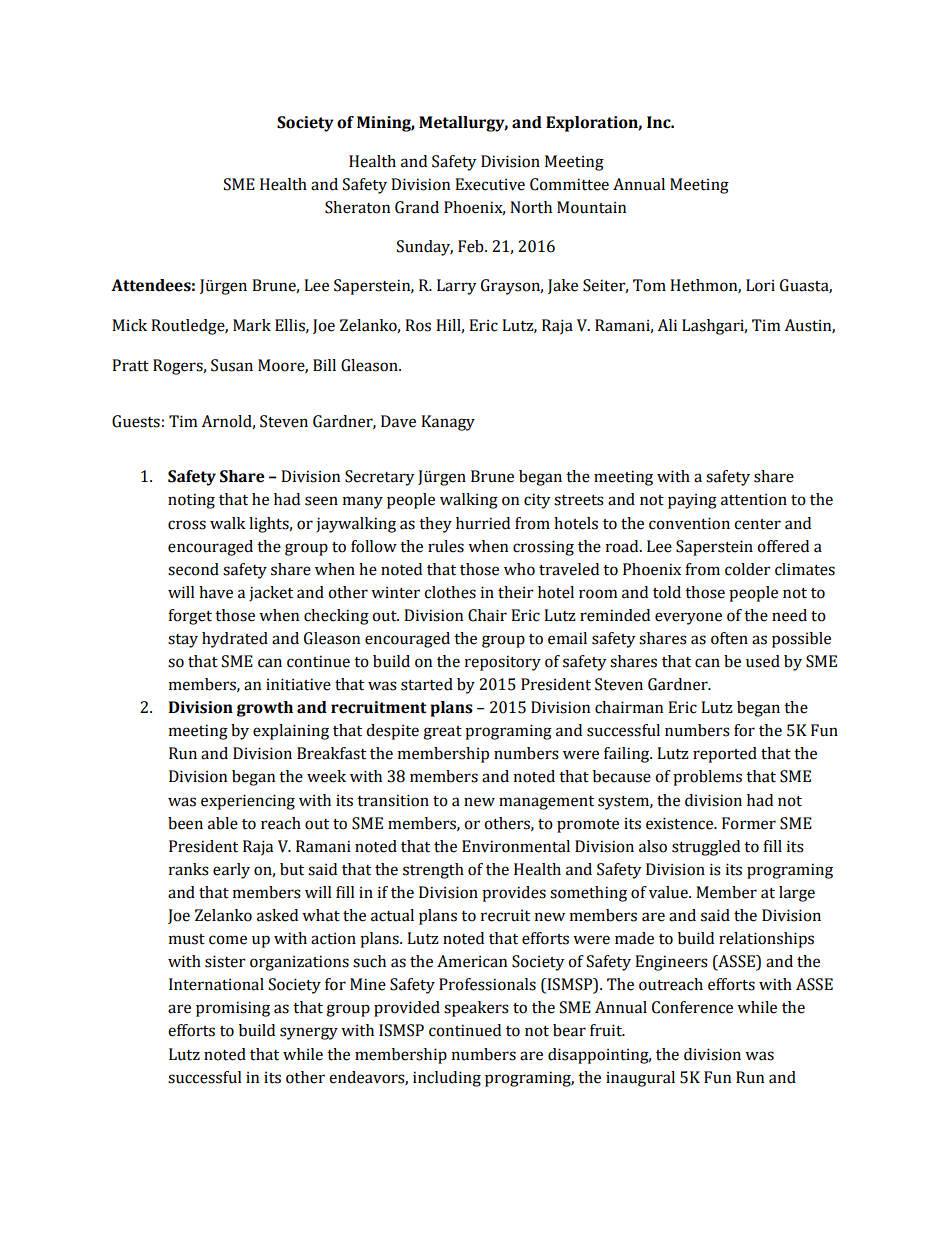 The width and height of the screenshot is (952, 1233). Describe the element at coordinates (248, 802) in the screenshot. I see `experiencing` at that location.
